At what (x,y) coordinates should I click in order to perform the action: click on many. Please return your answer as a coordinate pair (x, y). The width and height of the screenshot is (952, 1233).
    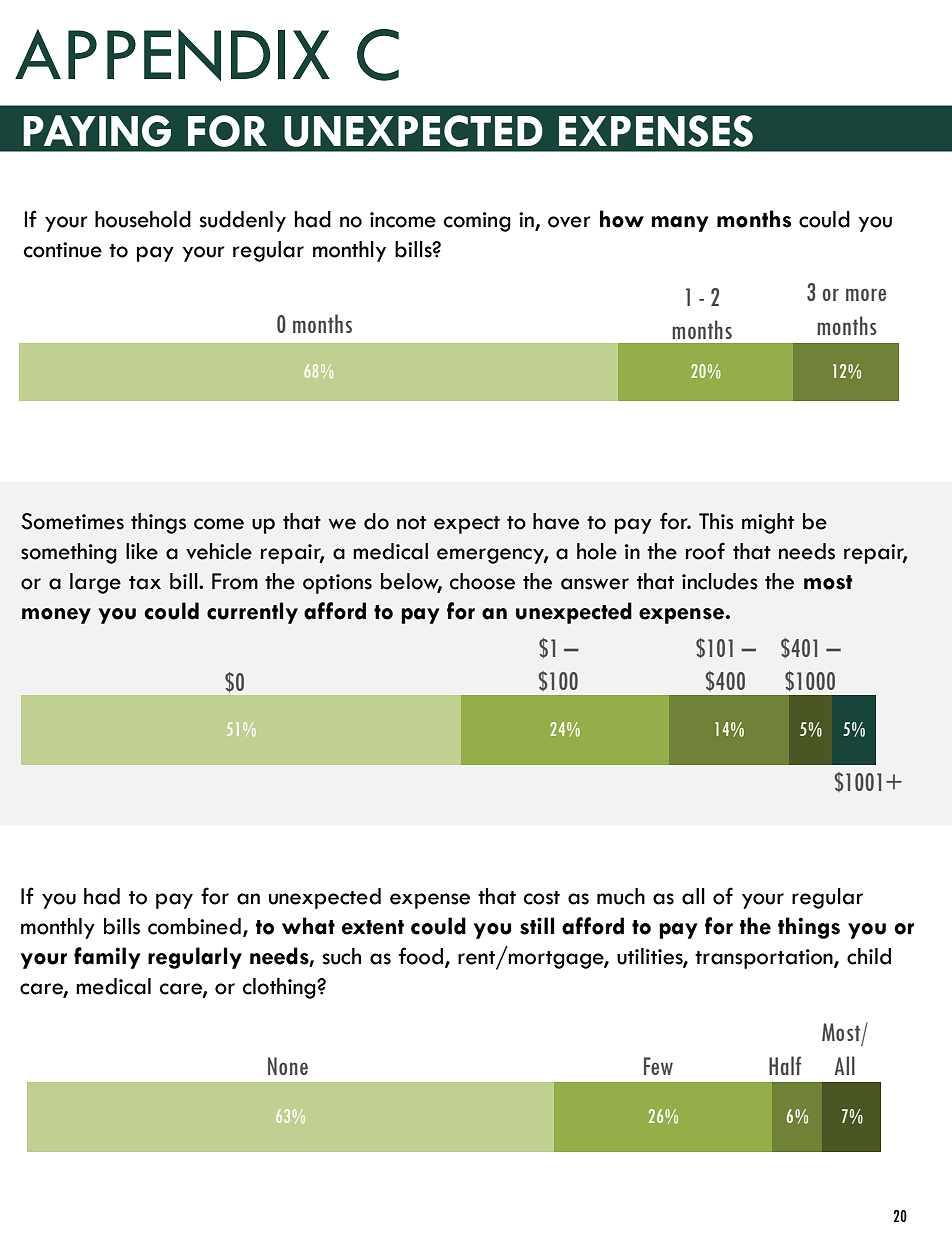
    Looking at the image, I should click on (680, 224).
